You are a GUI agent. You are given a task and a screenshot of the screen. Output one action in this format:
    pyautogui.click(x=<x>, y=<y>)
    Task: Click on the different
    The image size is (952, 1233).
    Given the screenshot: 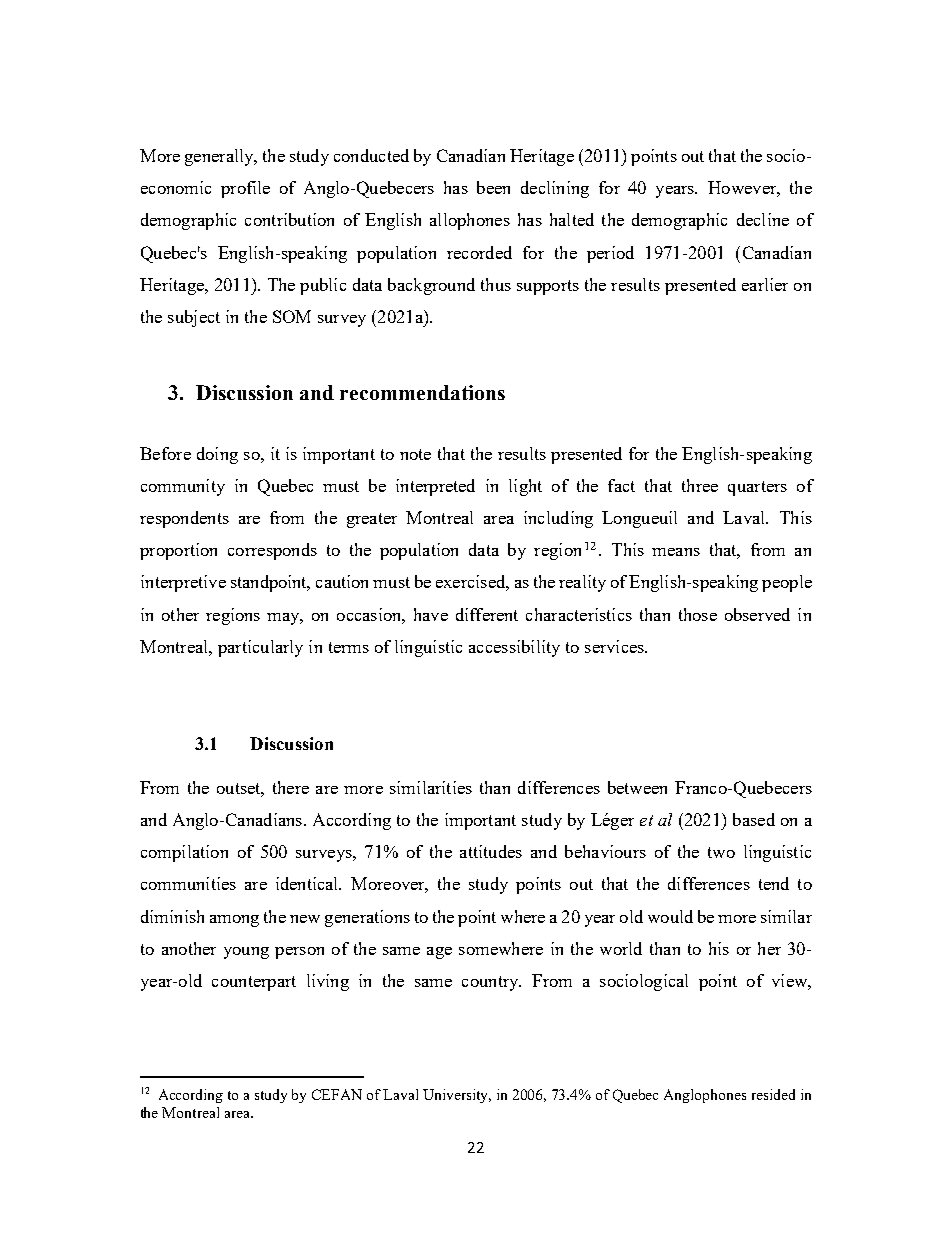 What is the action you would take?
    pyautogui.click(x=487, y=614)
